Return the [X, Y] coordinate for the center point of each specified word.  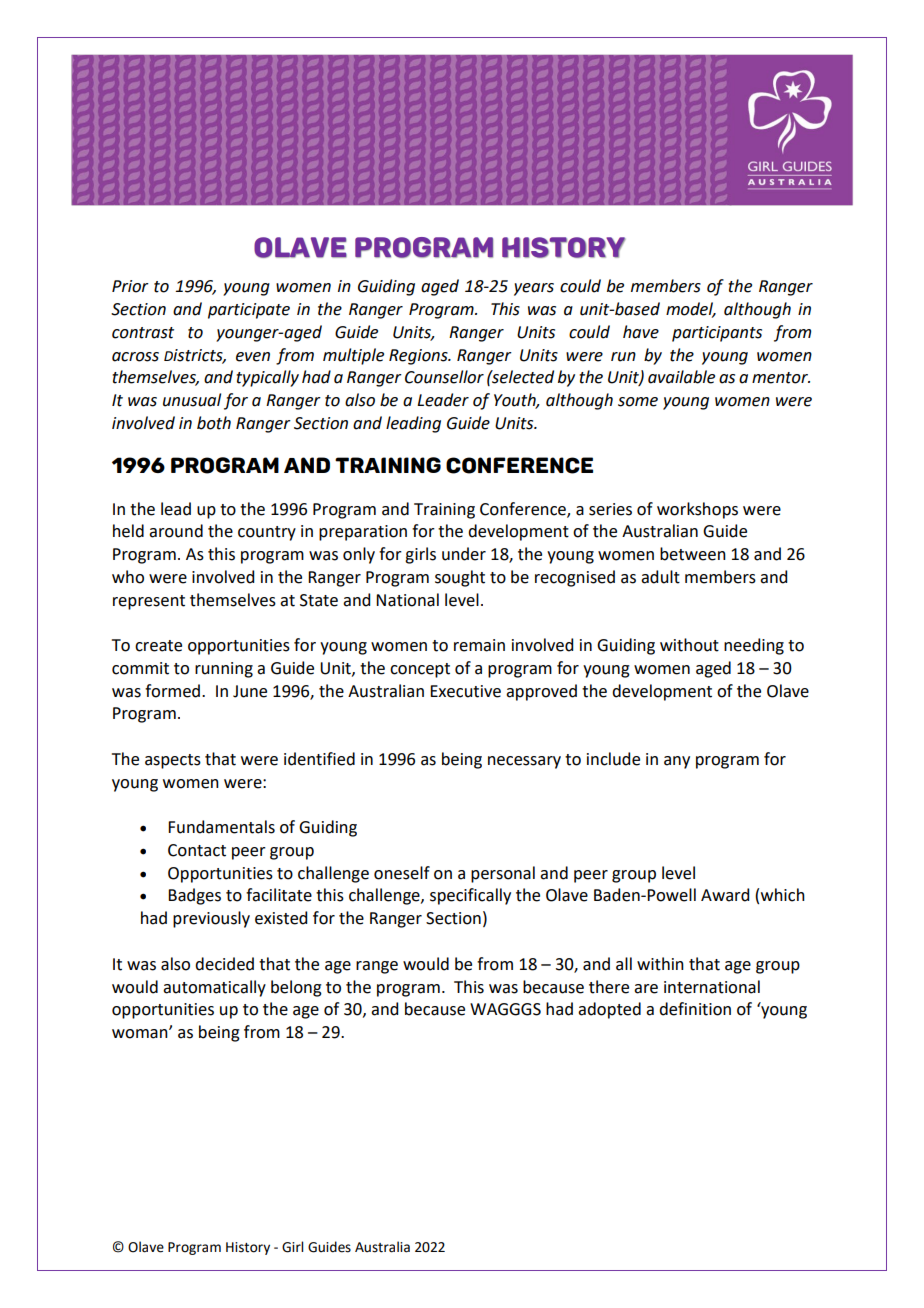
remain [479, 645]
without [689, 645]
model [691, 309]
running [224, 670]
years [534, 289]
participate [249, 311]
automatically [214, 988]
